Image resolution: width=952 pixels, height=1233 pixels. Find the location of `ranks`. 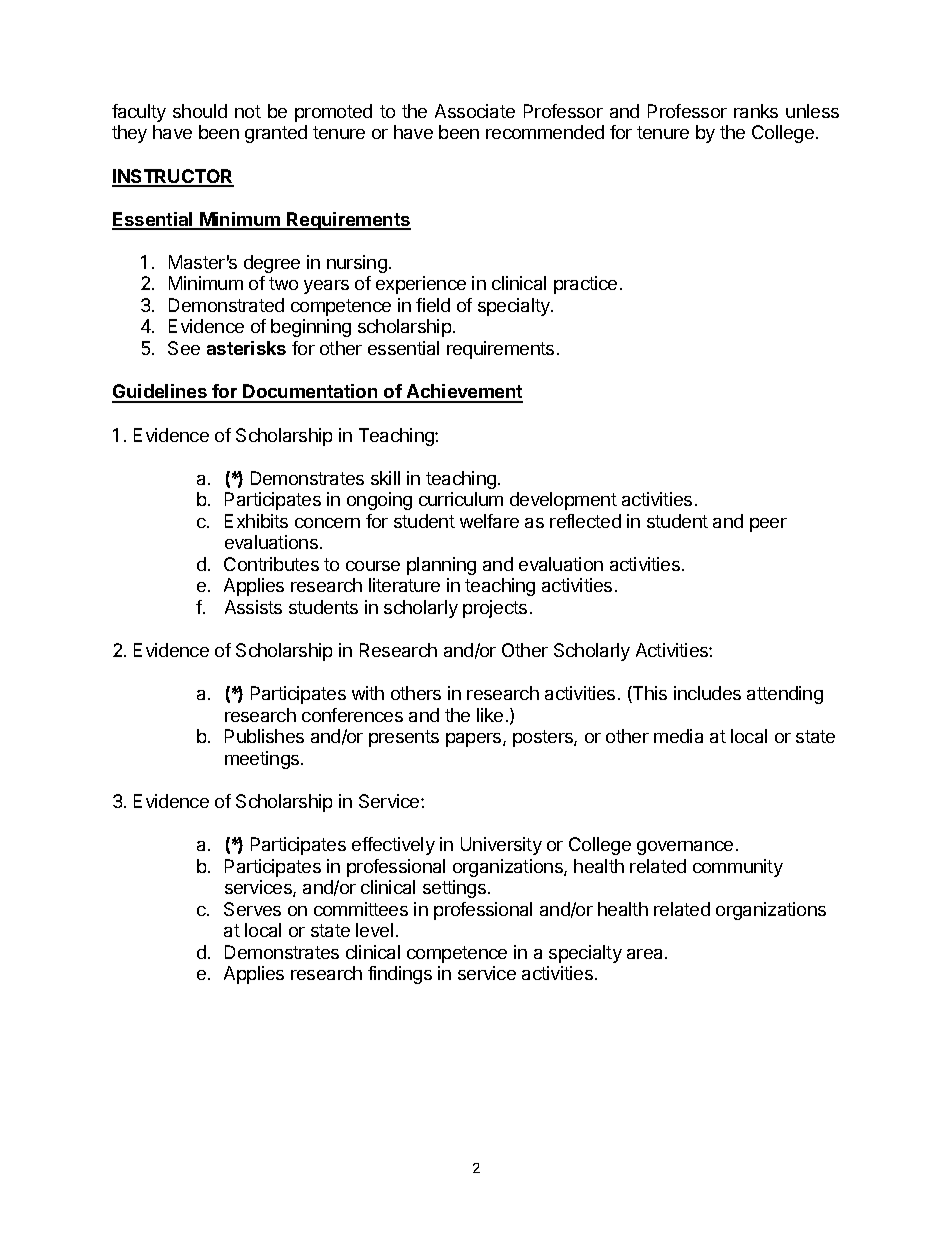

ranks is located at coordinates (756, 111).
